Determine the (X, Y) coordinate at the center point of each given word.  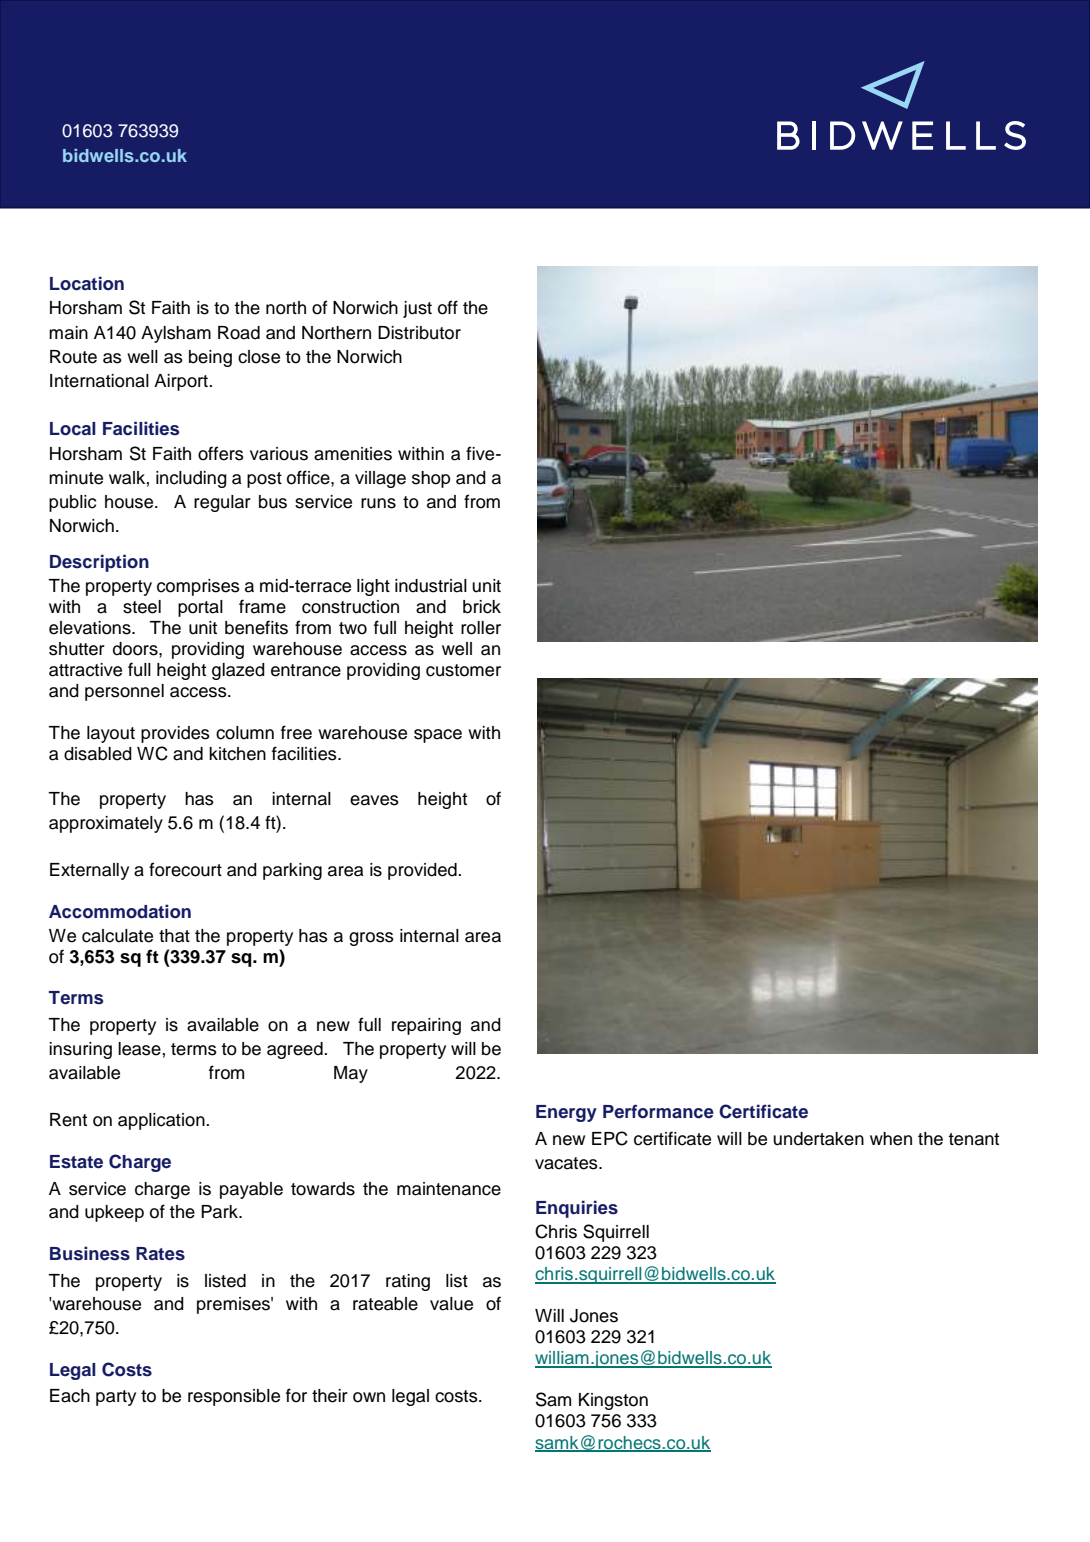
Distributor (419, 333)
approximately (106, 824)
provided (423, 871)
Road (239, 333)
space (438, 736)
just (417, 309)
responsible (234, 1397)
